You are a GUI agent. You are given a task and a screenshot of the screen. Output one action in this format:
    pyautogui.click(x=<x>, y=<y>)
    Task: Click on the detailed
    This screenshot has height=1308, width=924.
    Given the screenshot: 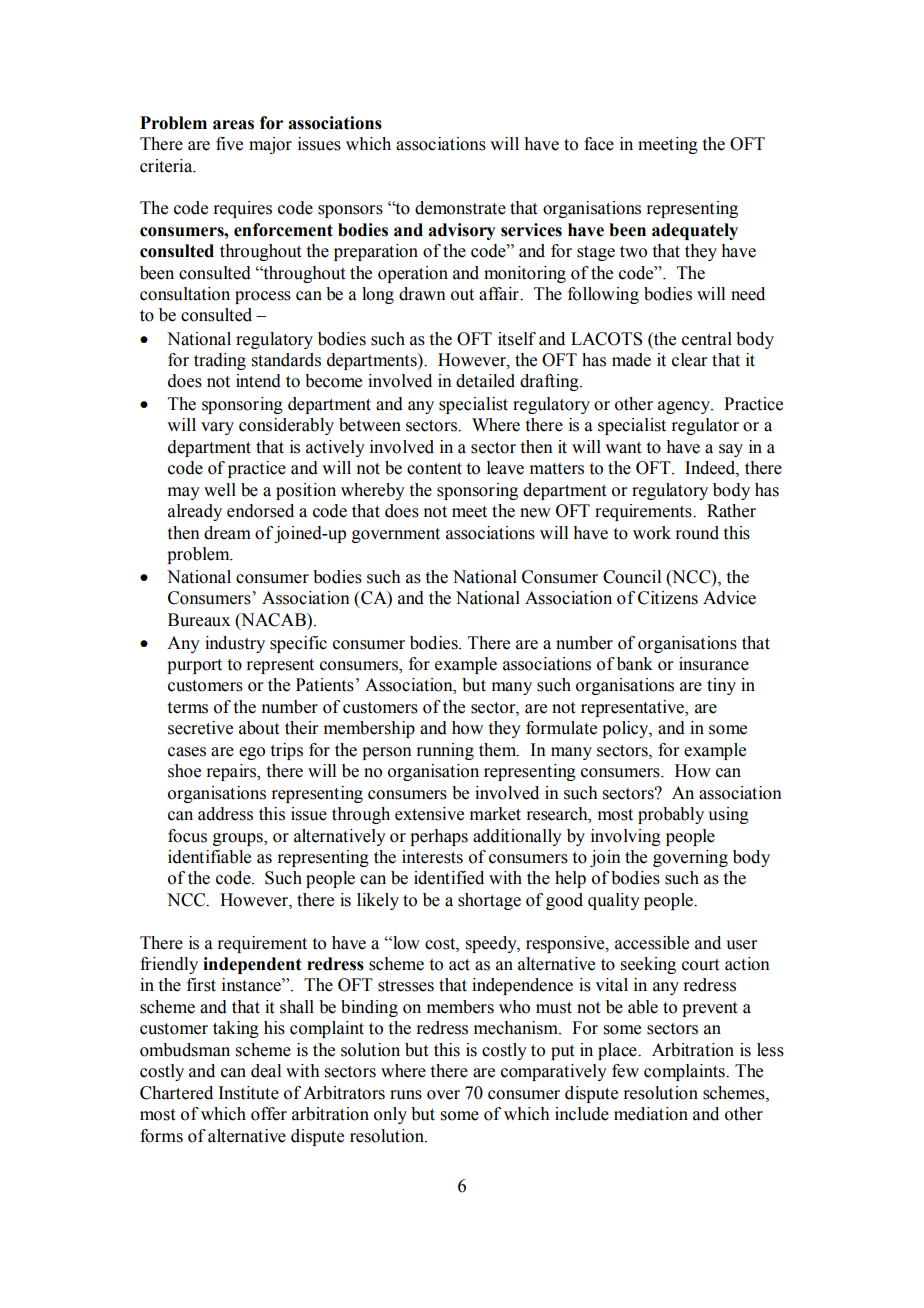 What is the action you would take?
    pyautogui.click(x=485, y=381)
